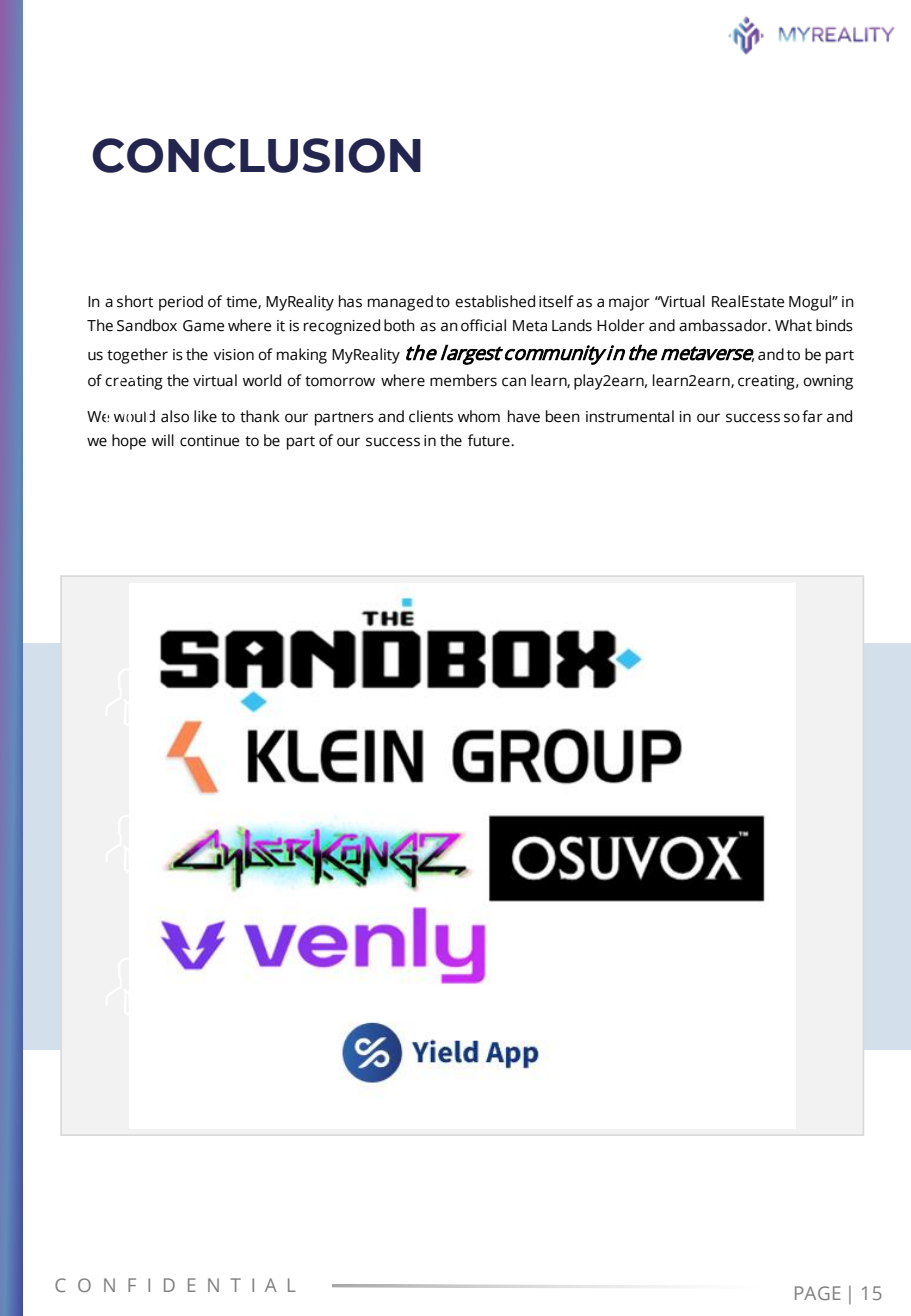 This screenshot has width=911, height=1316. I want to click on Mogul, so click(811, 303).
